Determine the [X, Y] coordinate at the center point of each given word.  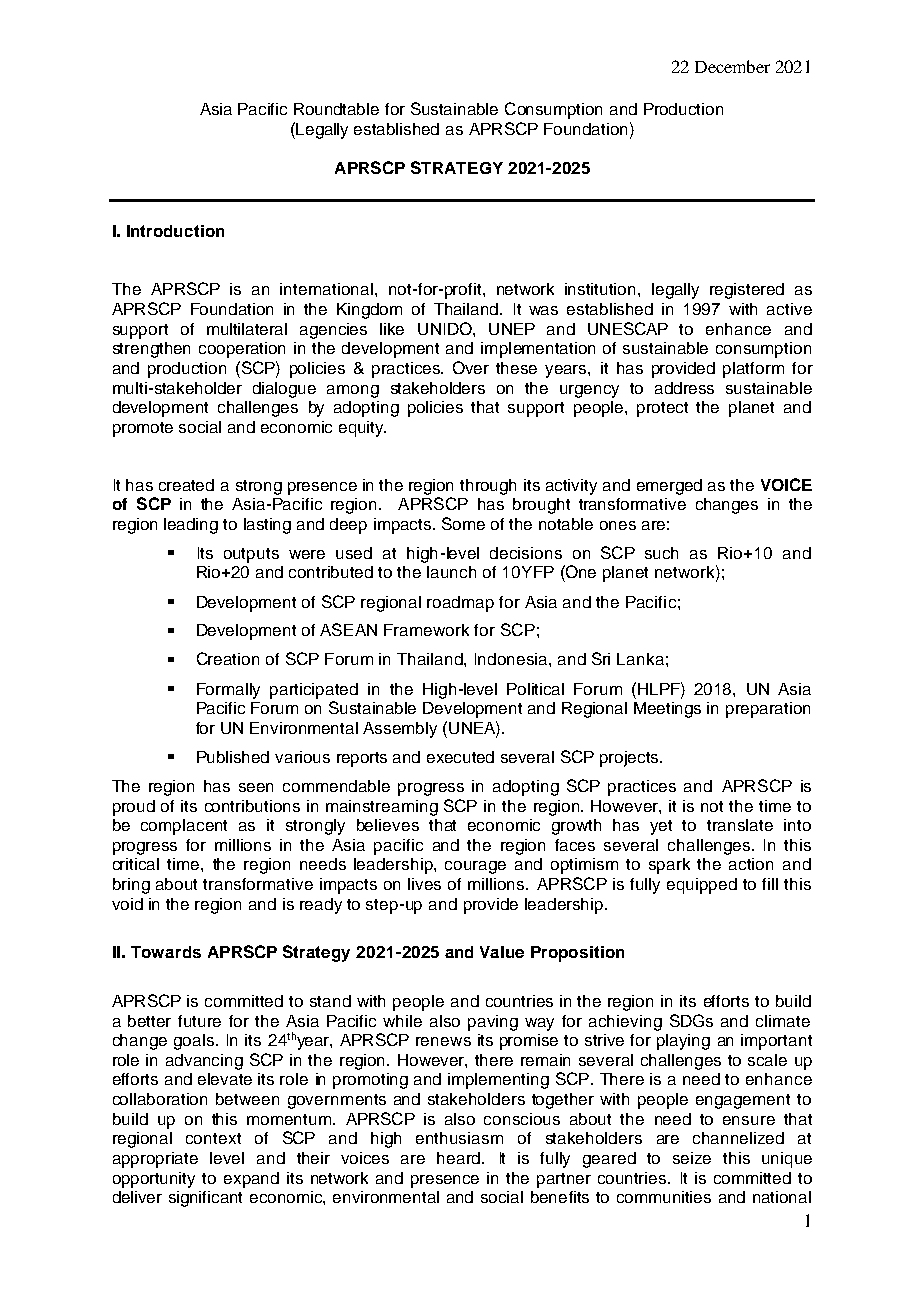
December [732, 66]
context [213, 1138]
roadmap [460, 604]
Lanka [640, 659]
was [543, 310]
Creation [228, 658]
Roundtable [336, 109]
